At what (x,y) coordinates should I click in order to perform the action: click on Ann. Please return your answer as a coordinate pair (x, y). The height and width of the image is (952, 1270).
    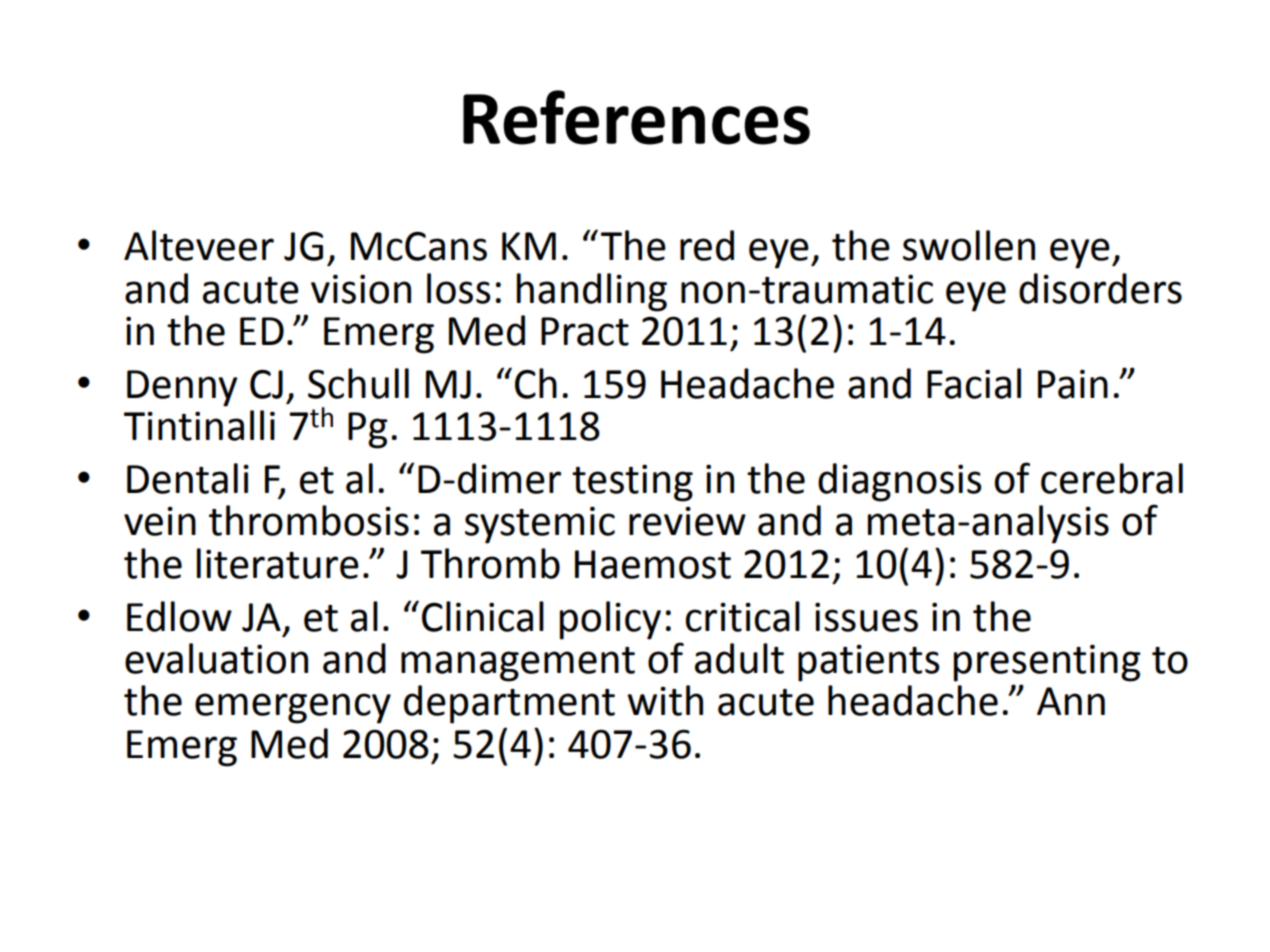
    Looking at the image, I should click on (1071, 701).
